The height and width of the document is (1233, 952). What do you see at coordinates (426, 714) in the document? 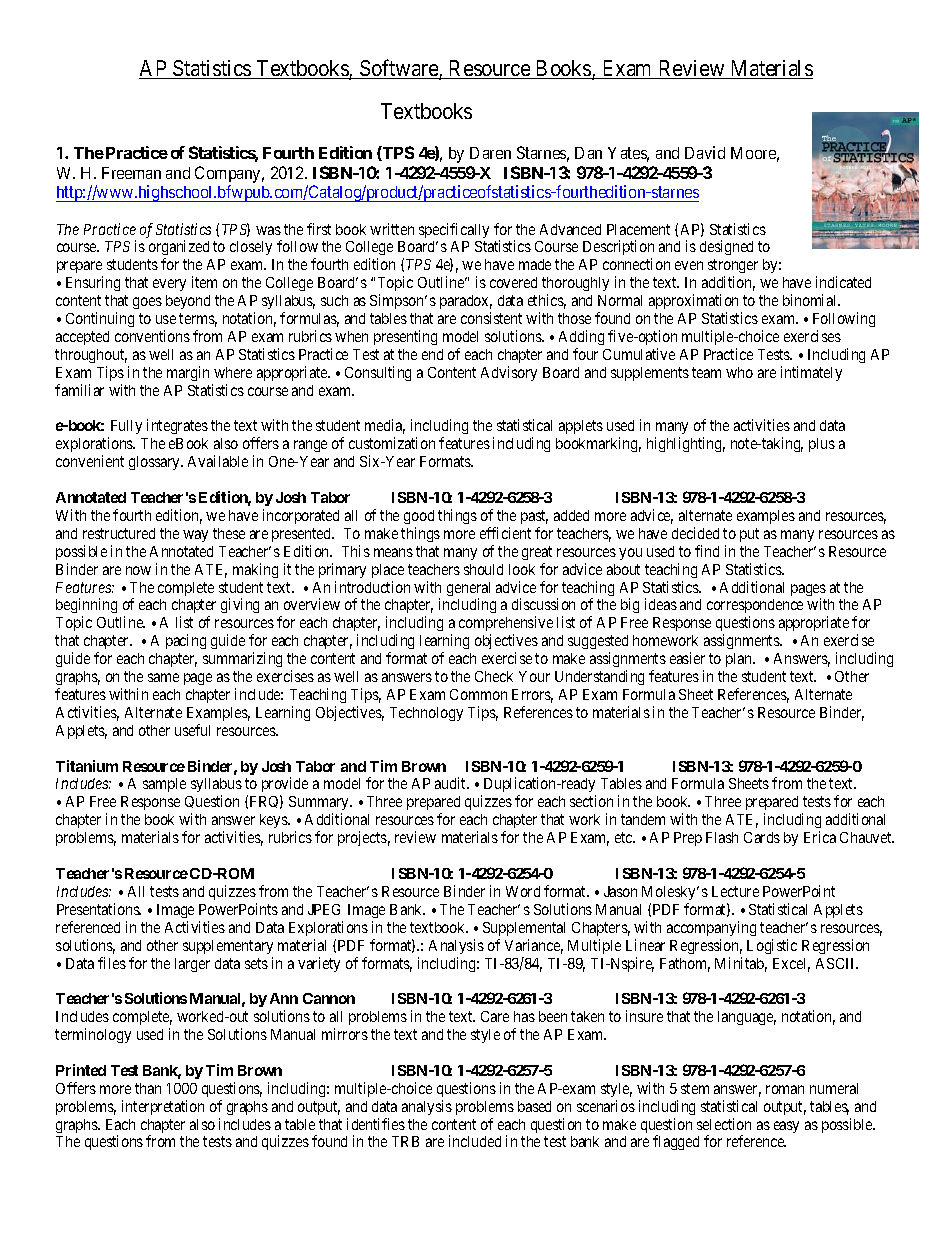
I see `Technology` at bounding box center [426, 714].
